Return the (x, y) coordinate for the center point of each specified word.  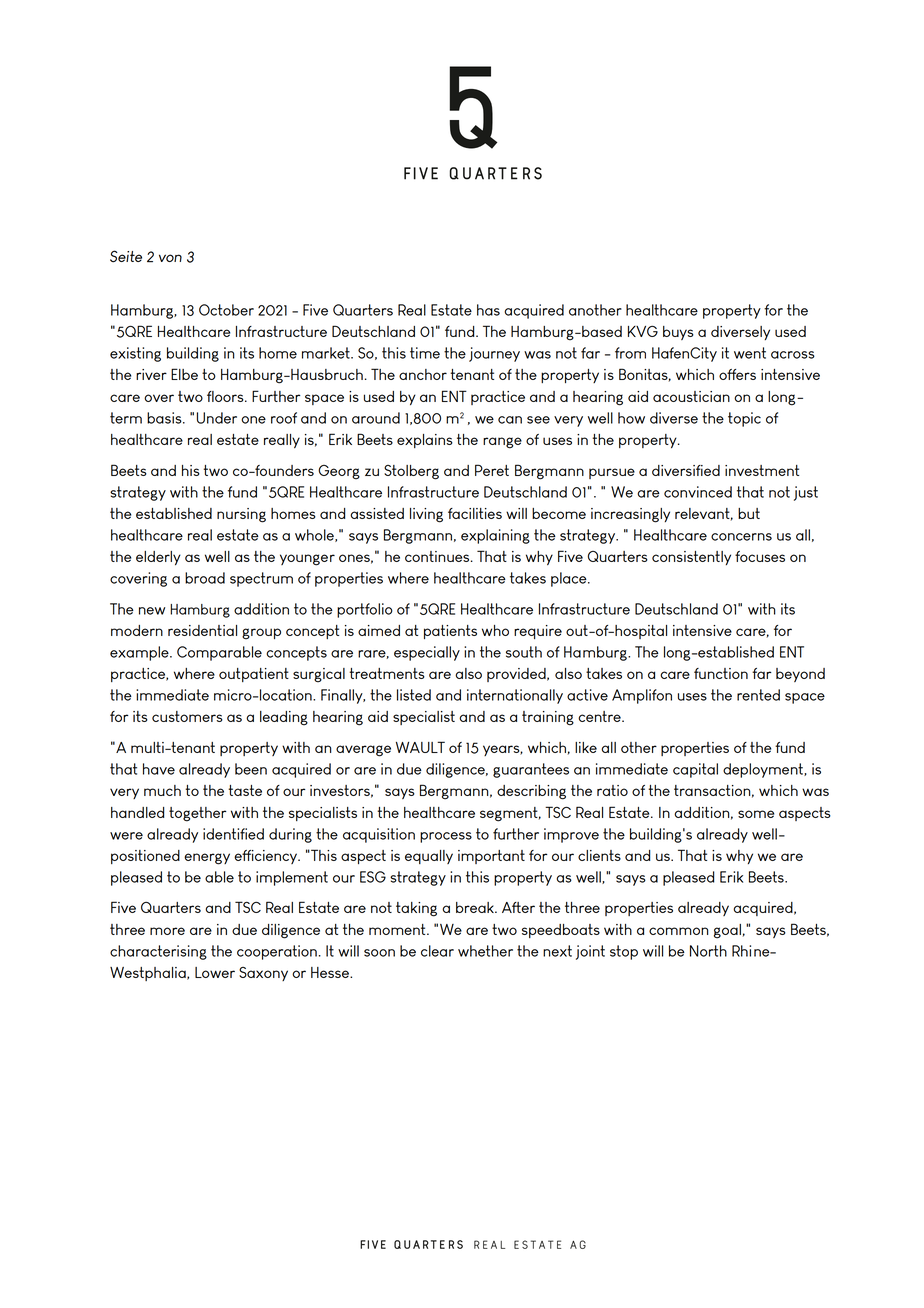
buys (678, 333)
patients (450, 632)
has (488, 310)
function (721, 673)
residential (202, 630)
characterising (158, 952)
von (170, 258)
